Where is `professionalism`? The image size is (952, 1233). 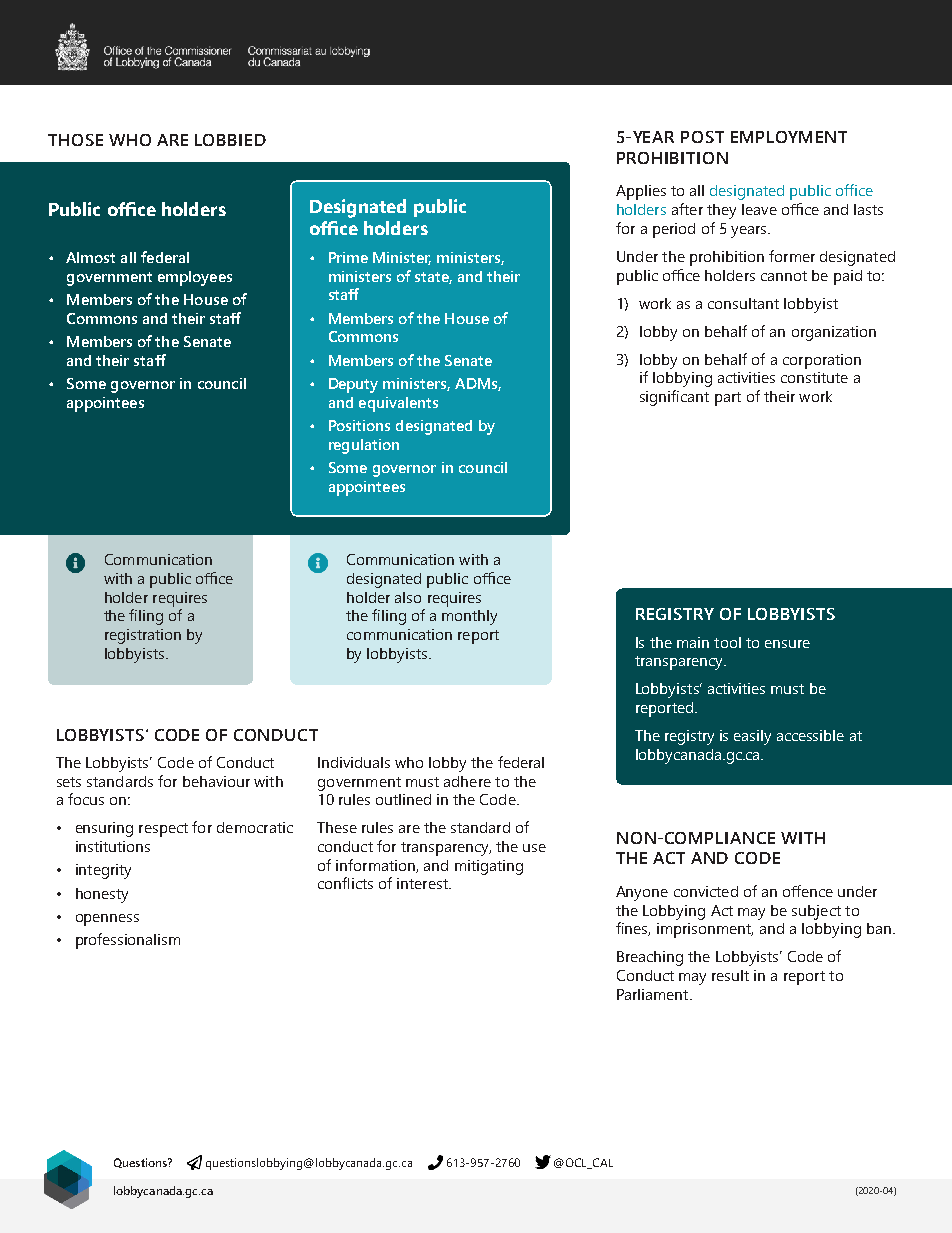
professionalism is located at coordinates (128, 941).
